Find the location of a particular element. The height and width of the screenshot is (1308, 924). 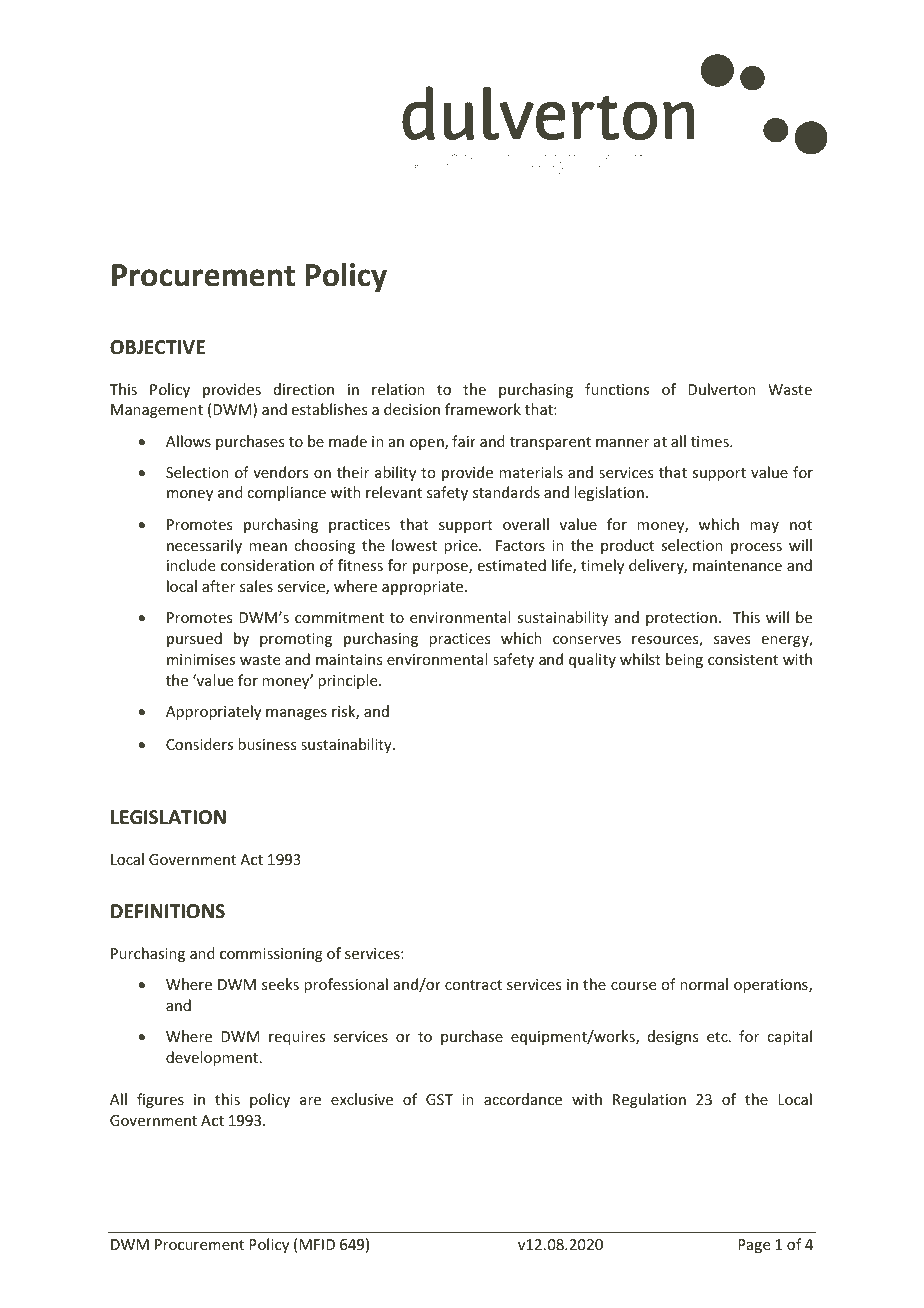

consistent is located at coordinates (743, 659).
